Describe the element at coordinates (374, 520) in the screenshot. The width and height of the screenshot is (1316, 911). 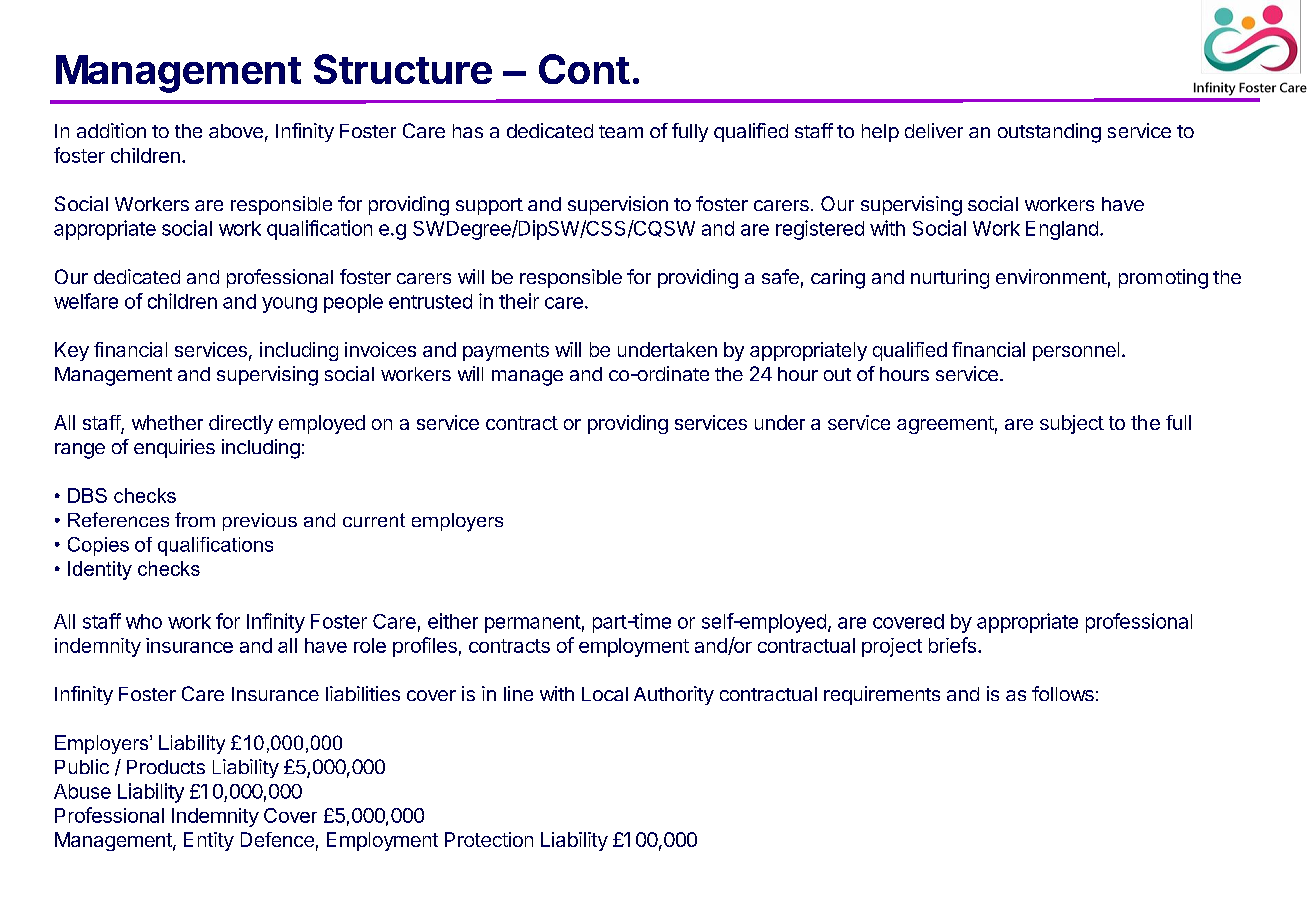
I see `current` at that location.
